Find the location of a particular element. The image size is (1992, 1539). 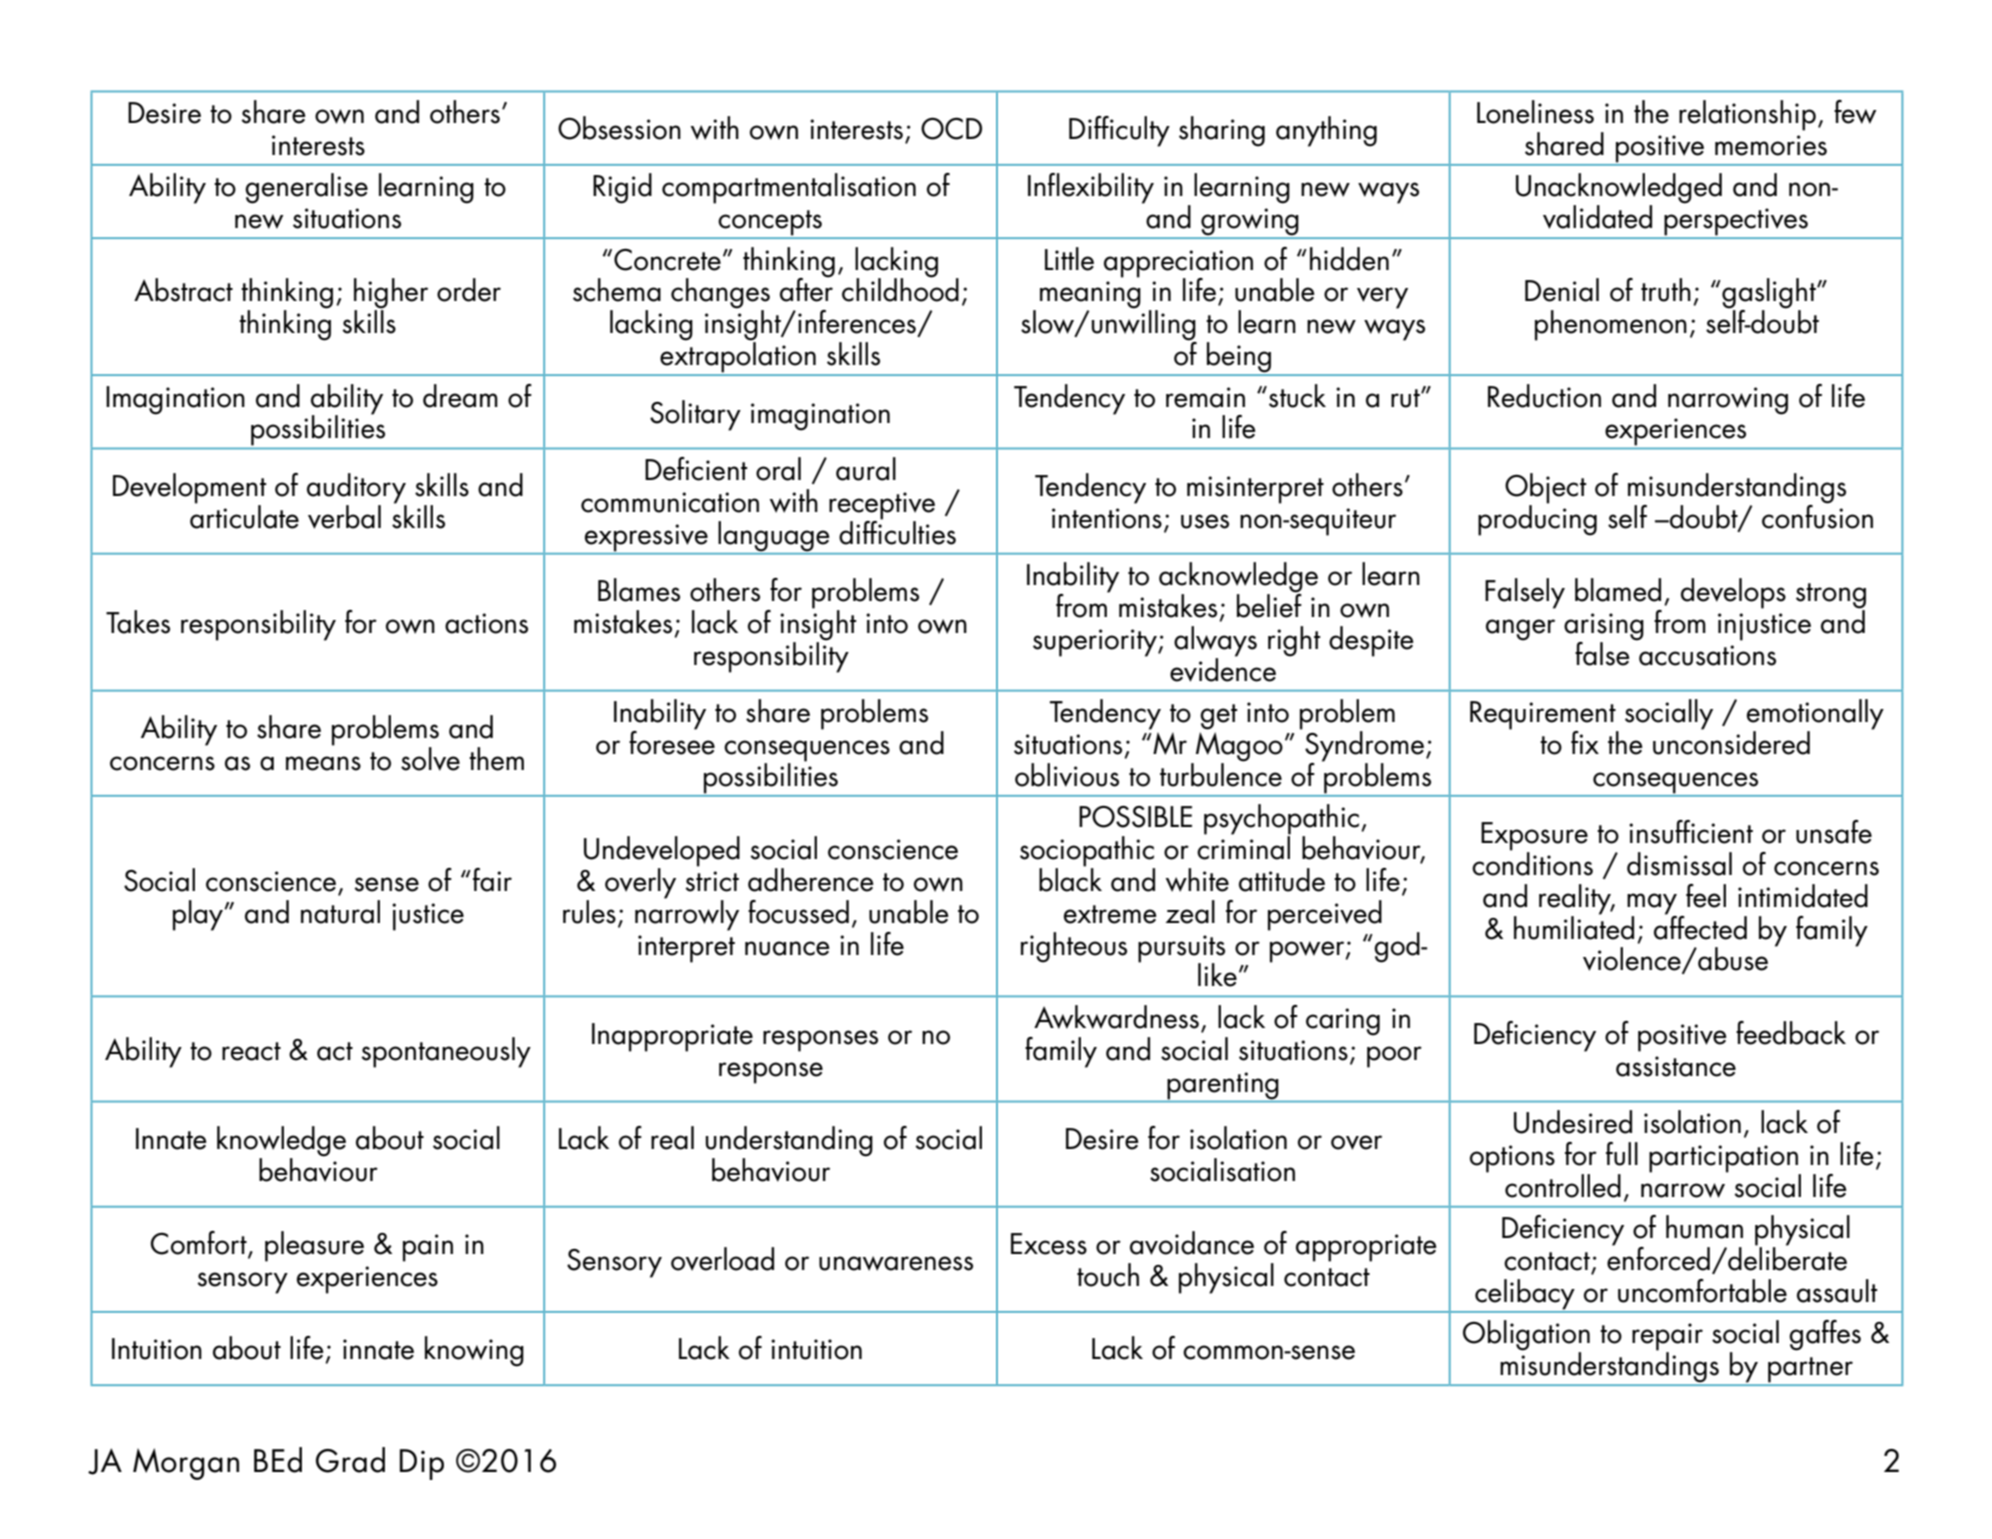

oblivious is located at coordinates (1067, 775).
